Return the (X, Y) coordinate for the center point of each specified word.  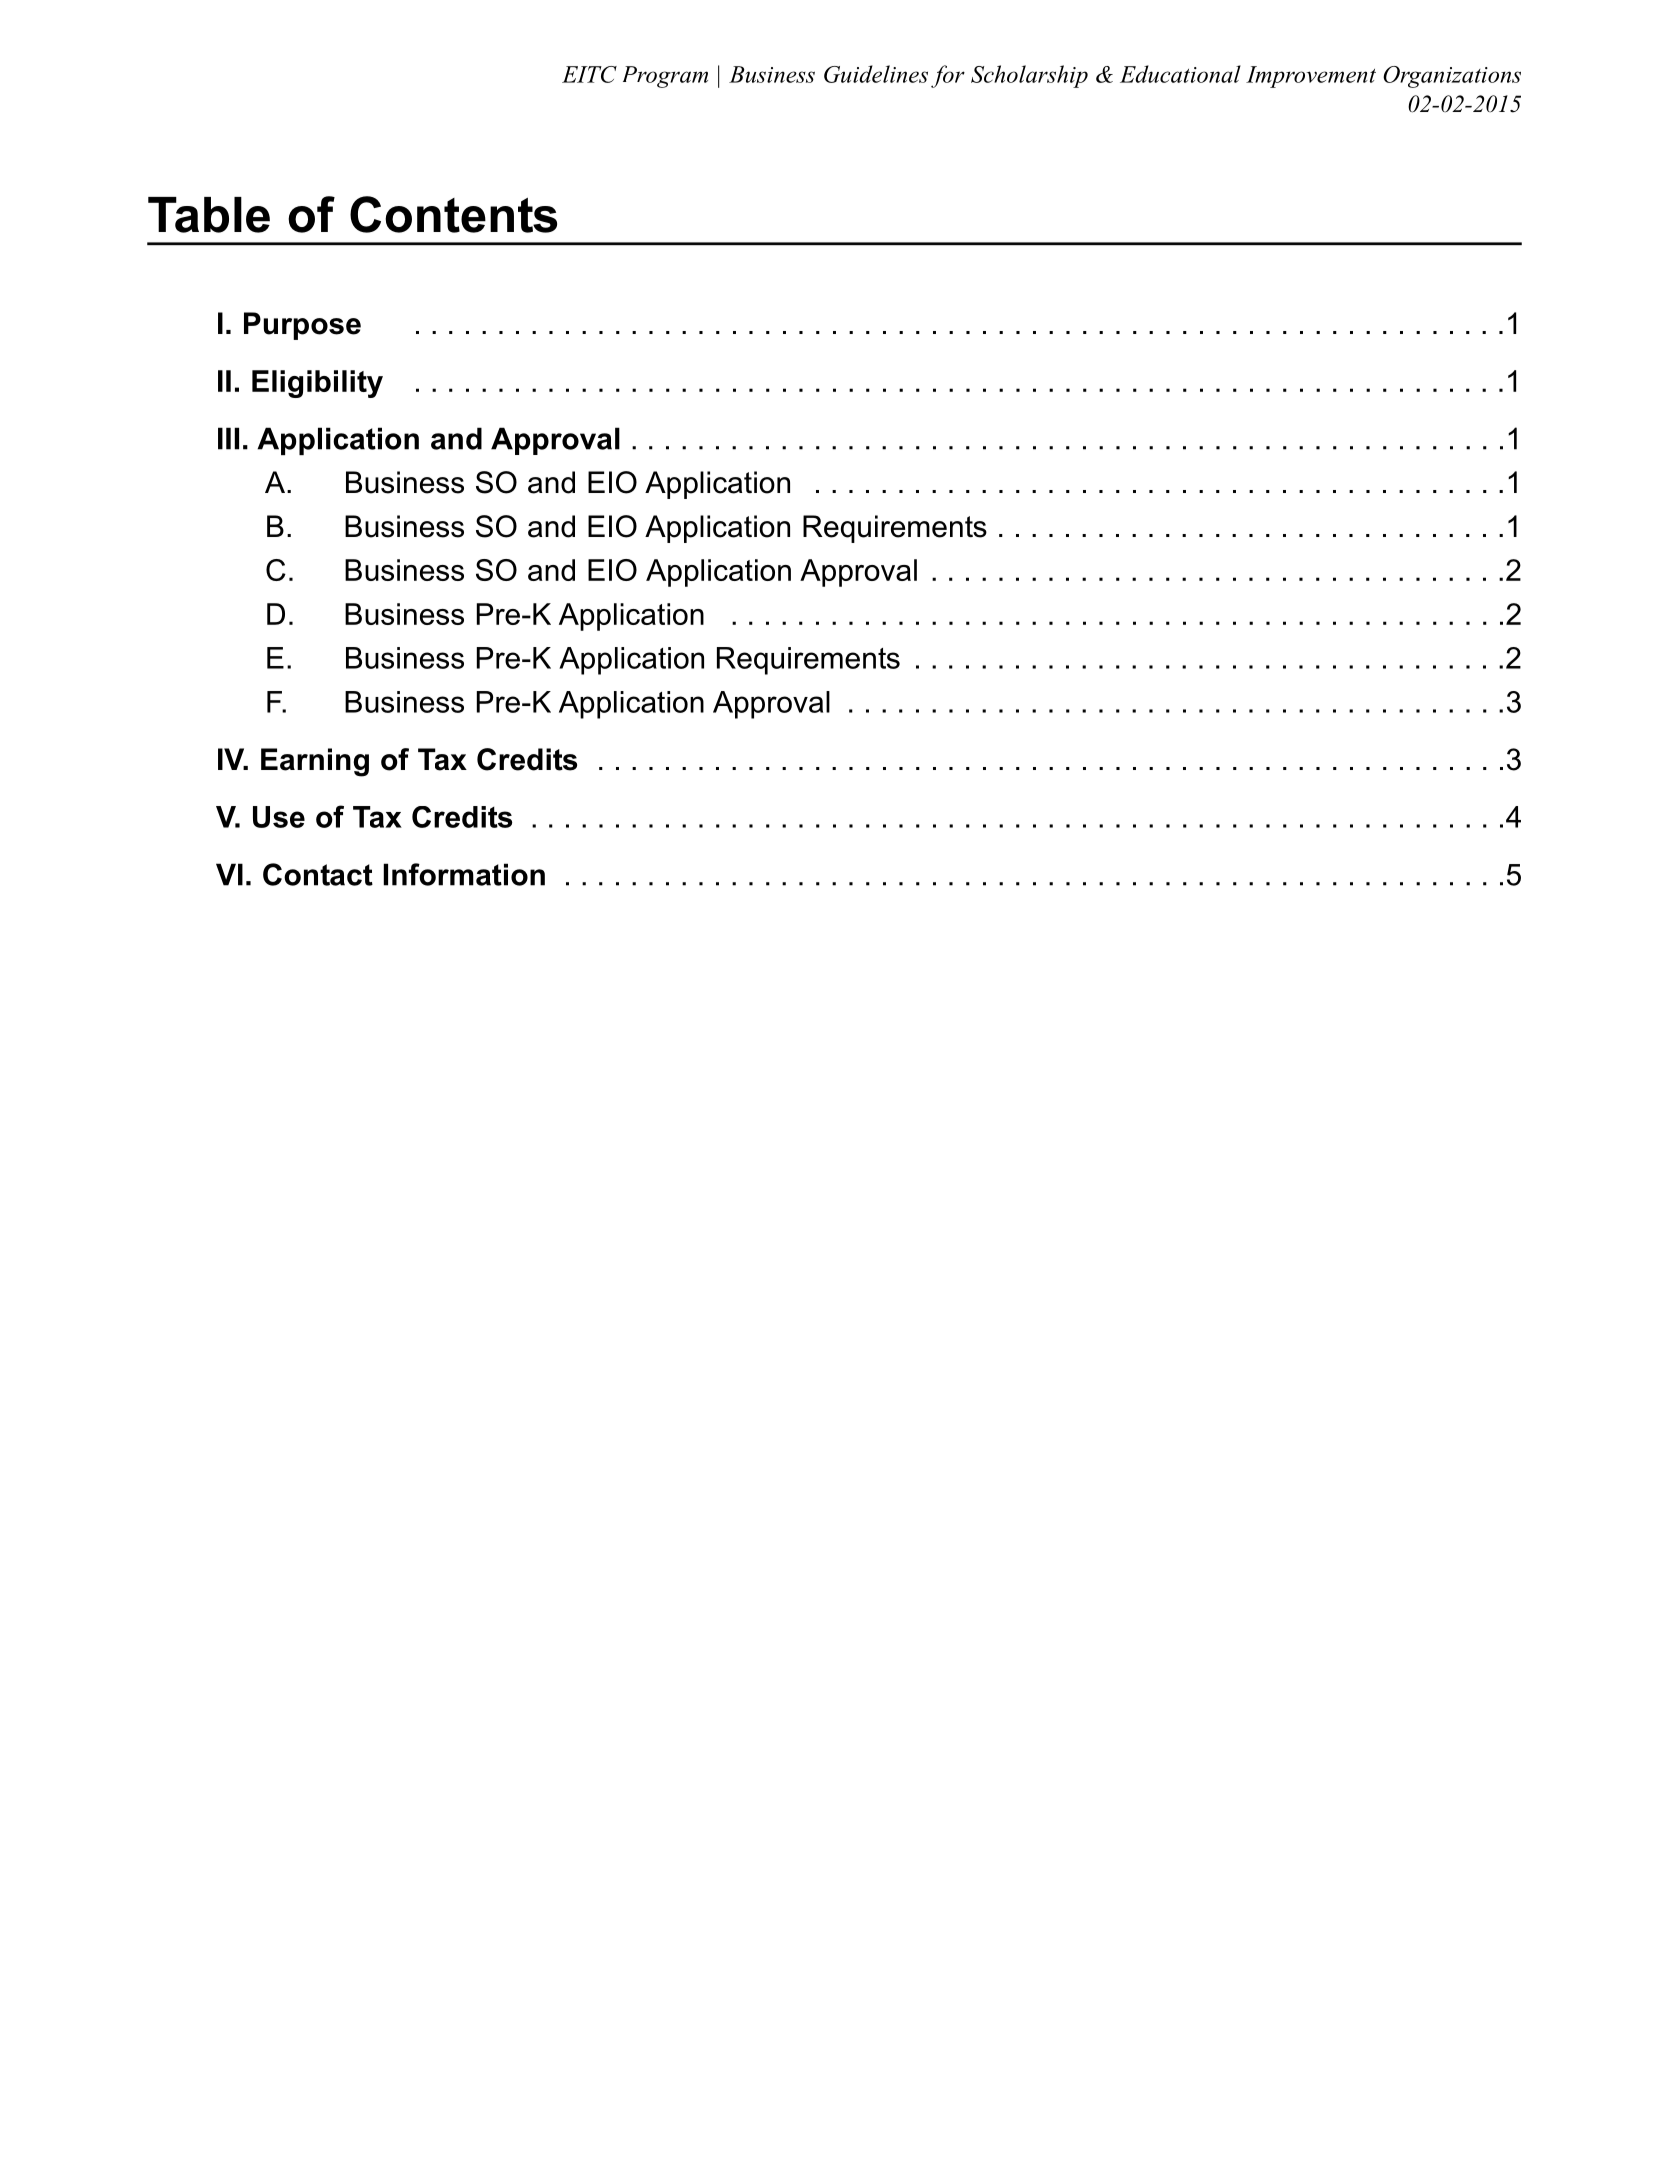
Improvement (1311, 77)
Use (279, 817)
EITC (589, 74)
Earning (315, 762)
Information (464, 874)
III (228, 438)
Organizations (1452, 77)
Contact (318, 874)
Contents (453, 214)
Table (209, 215)
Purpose (302, 326)
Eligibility (317, 384)
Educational (1180, 74)
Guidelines (876, 74)
